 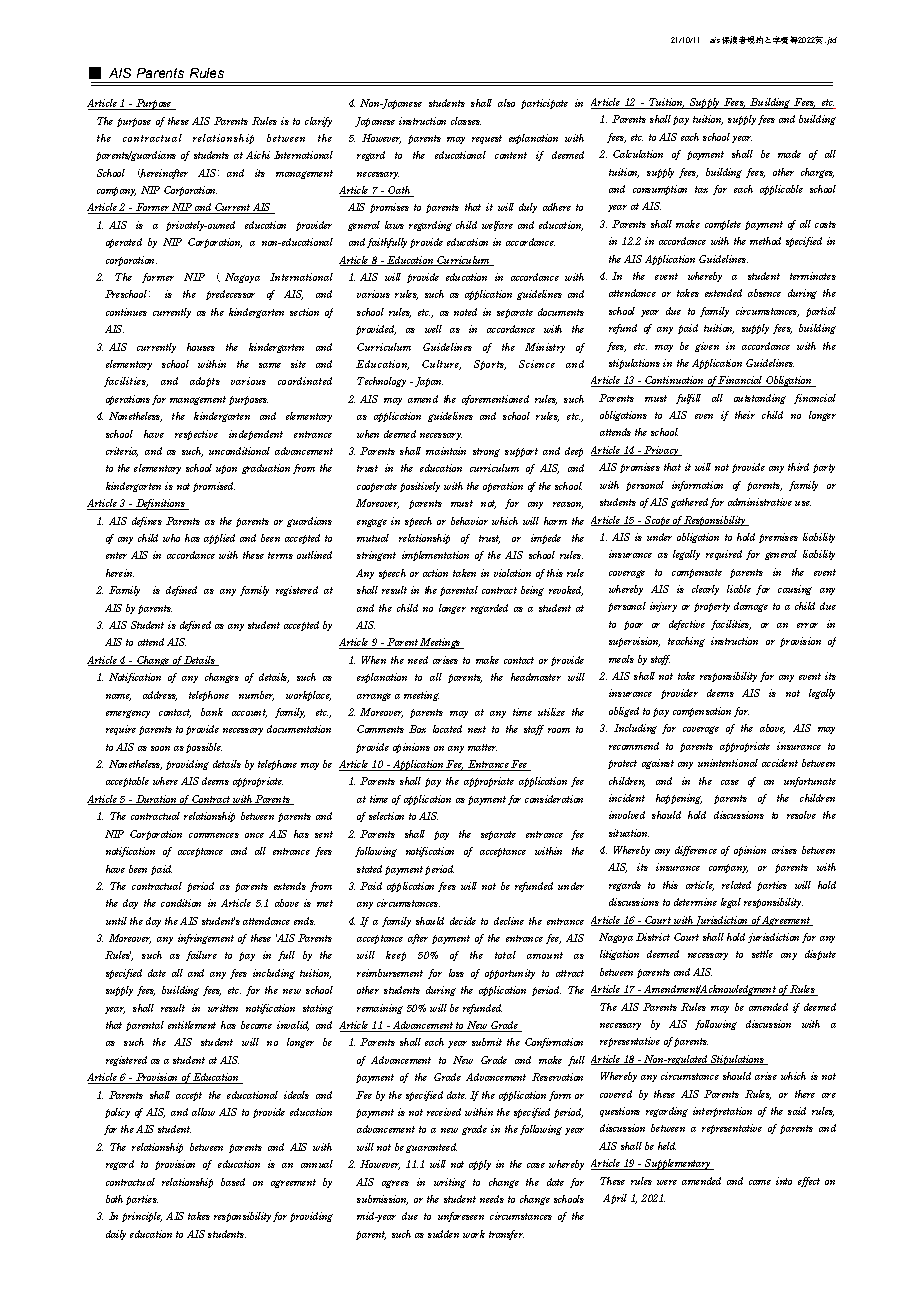 What do you see at coordinates (487, 139) in the screenshot?
I see `request` at bounding box center [487, 139].
